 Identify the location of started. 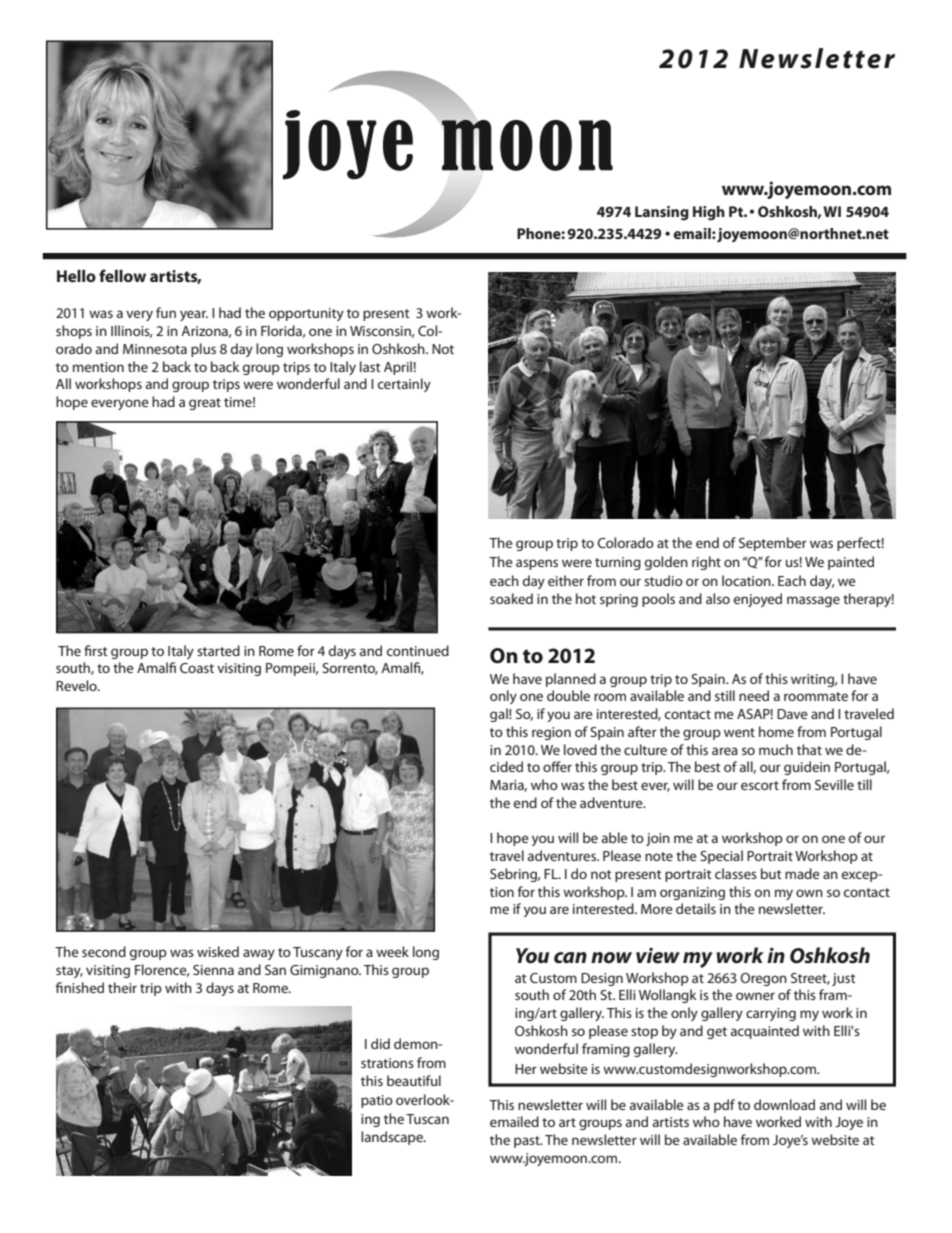
(218, 650).
